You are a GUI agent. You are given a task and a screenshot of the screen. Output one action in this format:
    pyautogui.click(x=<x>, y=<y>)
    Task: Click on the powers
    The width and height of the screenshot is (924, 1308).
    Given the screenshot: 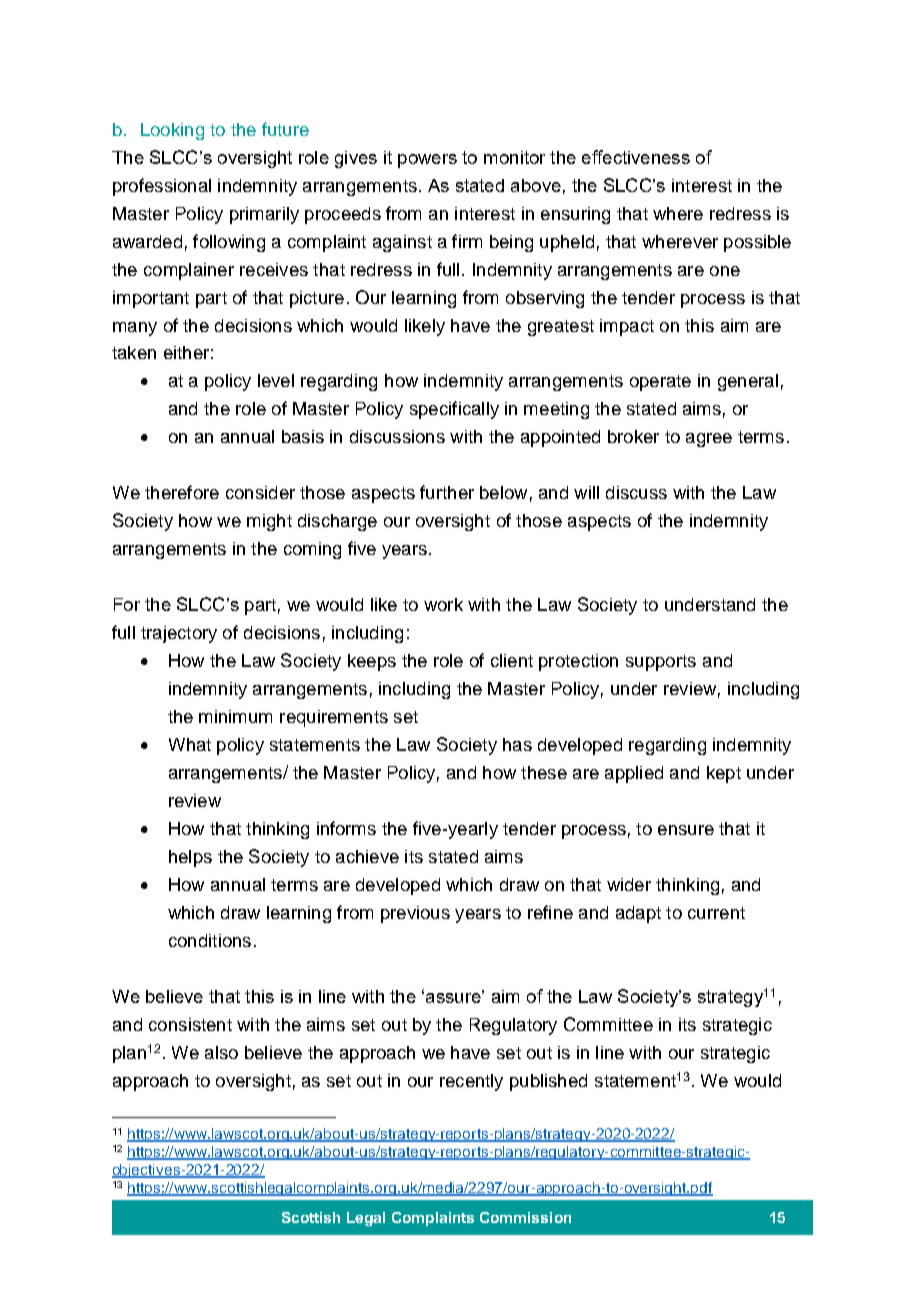 What is the action you would take?
    pyautogui.click(x=427, y=161)
